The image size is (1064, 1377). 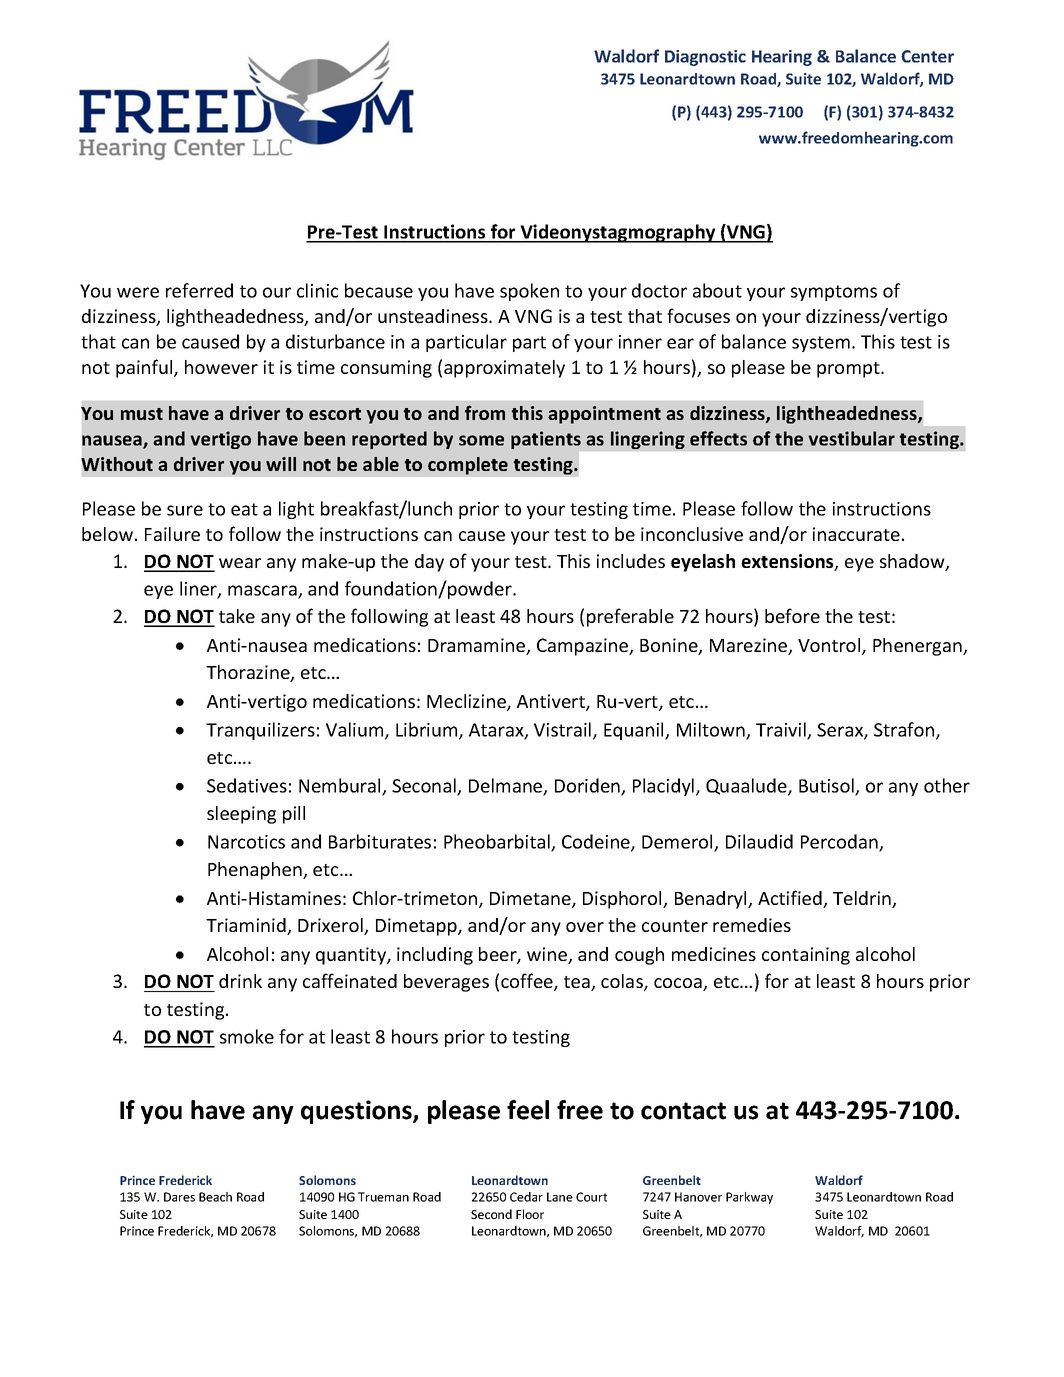 I want to click on Center, so click(x=927, y=56).
